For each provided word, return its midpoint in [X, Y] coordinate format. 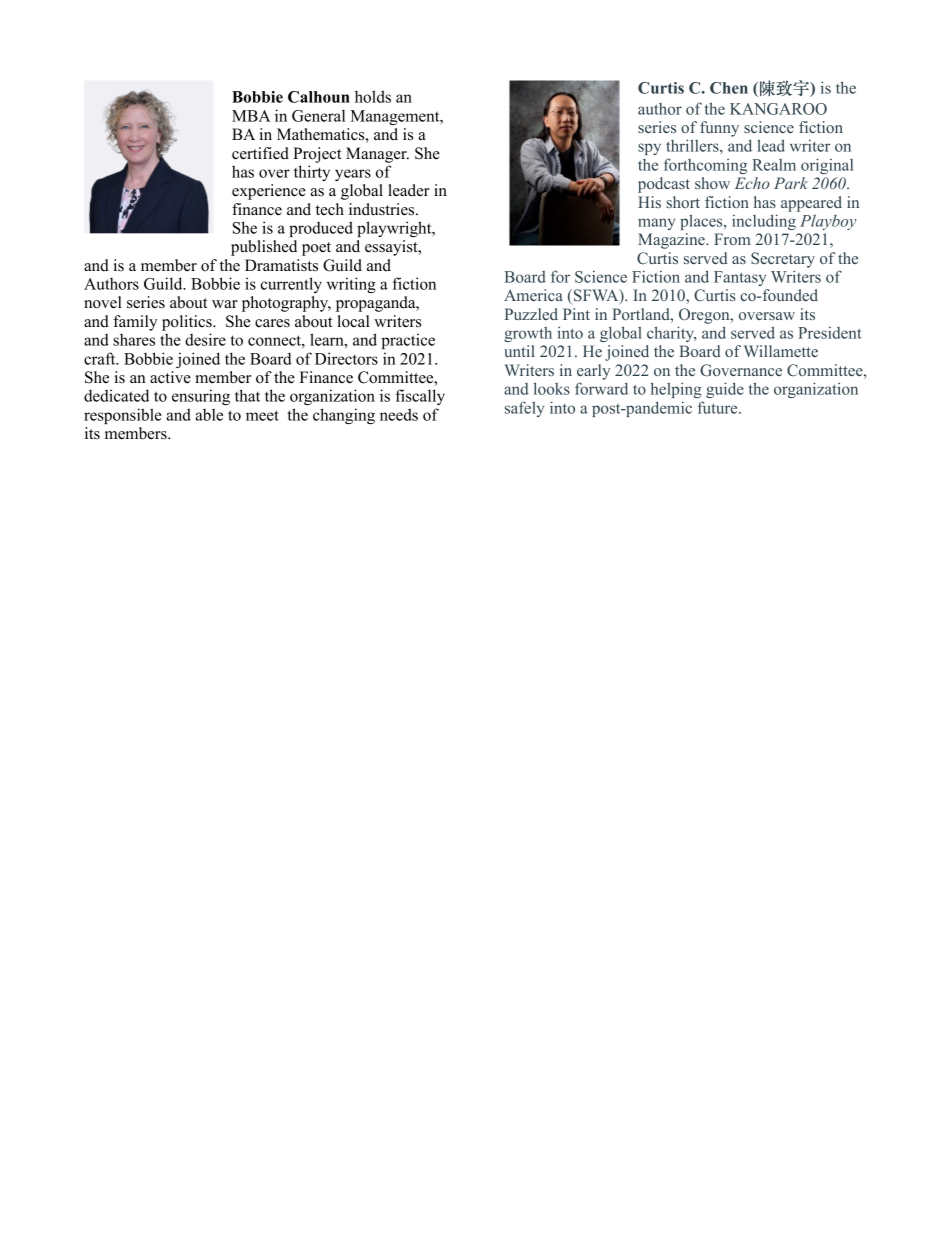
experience [269, 192]
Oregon [705, 316]
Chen [729, 88]
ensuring [201, 397]
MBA [251, 116]
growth [528, 334]
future [719, 407]
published [264, 248]
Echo [752, 183]
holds [373, 96]
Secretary [783, 260]
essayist [392, 248]
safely [524, 409]
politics [188, 323]
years [353, 175]
